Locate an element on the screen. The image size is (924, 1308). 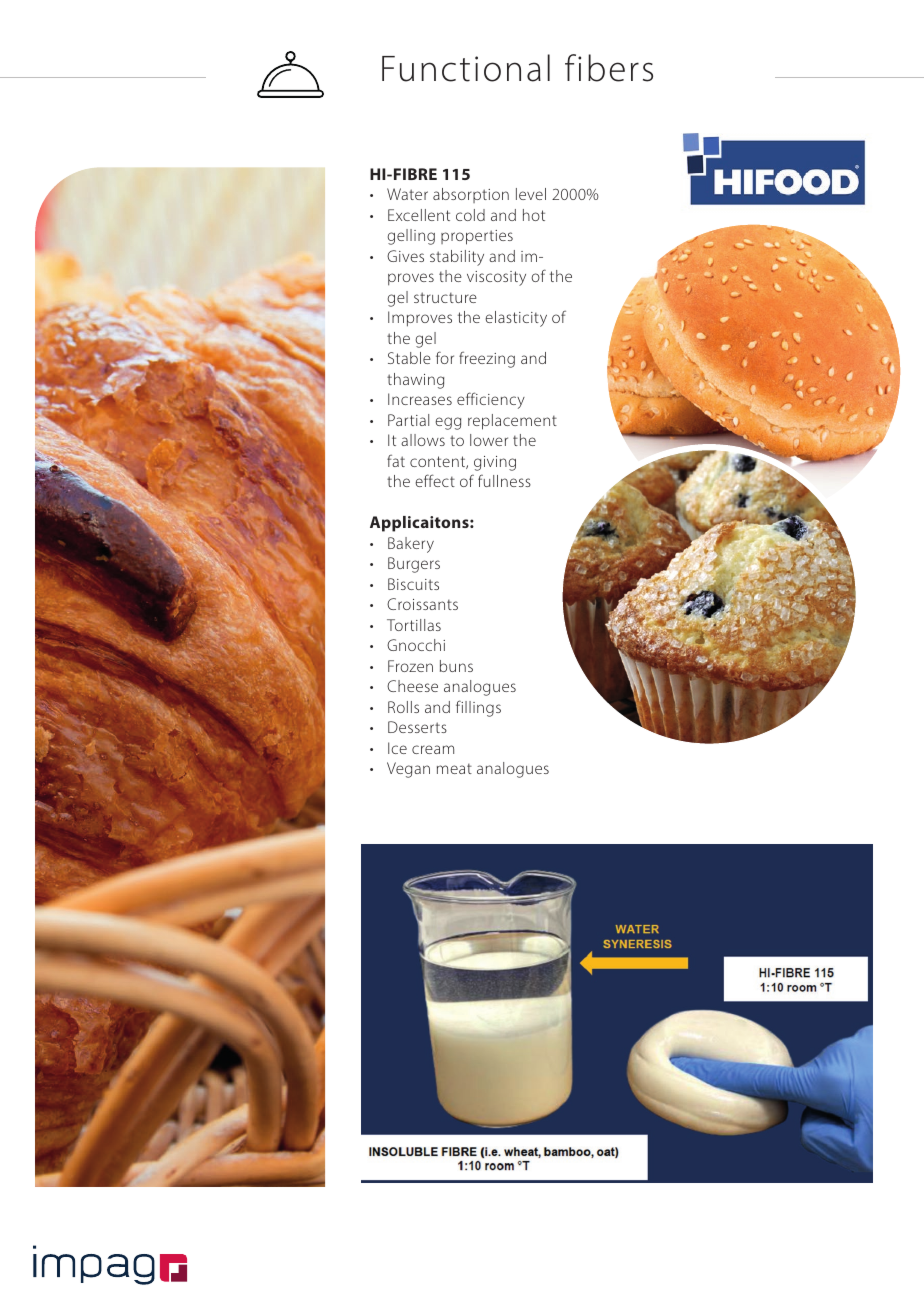
viscosity is located at coordinates (496, 278).
